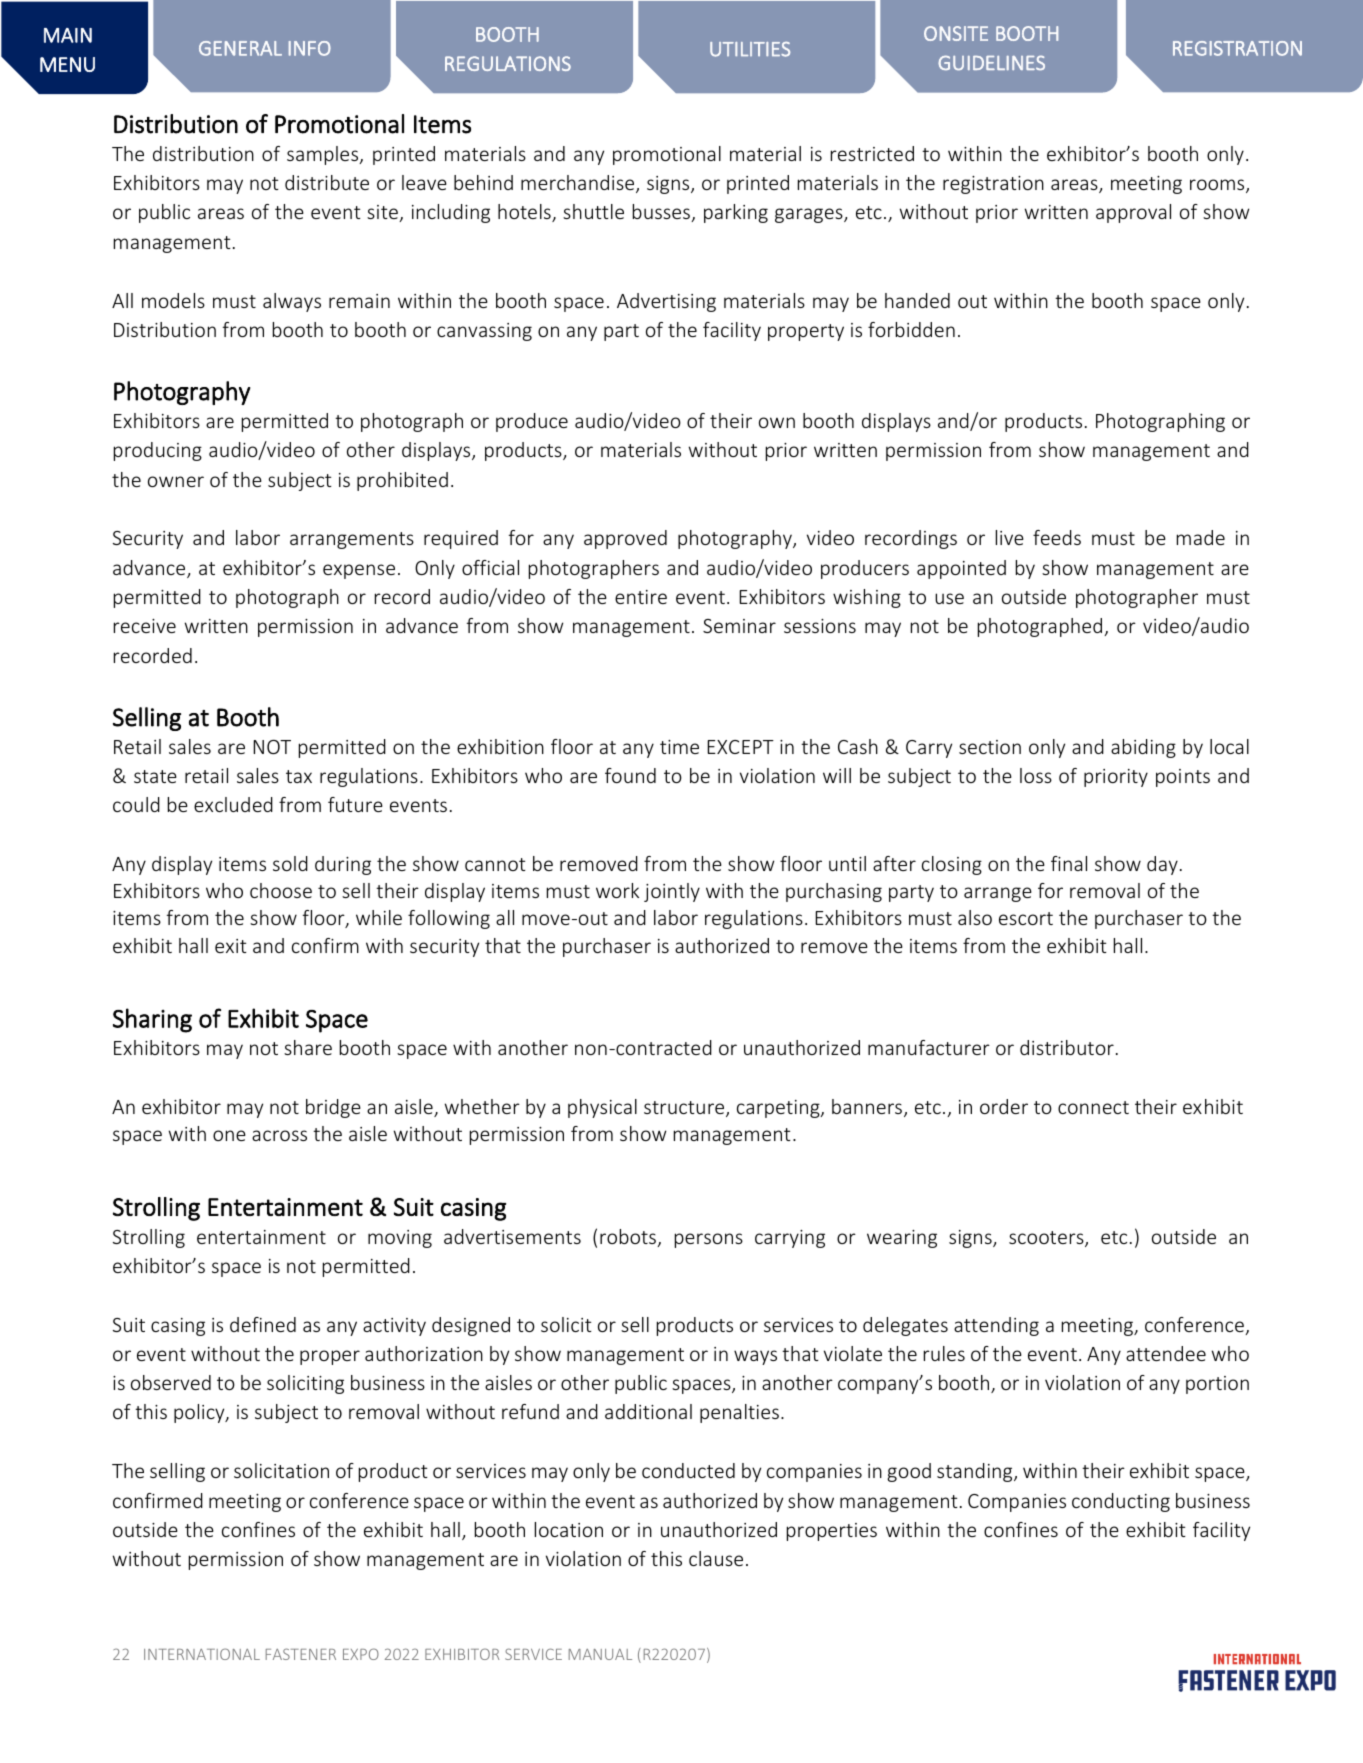 Image resolution: width=1363 pixels, height=1763 pixels. Describe the element at coordinates (1057, 537) in the image. I see `feeds` at that location.
